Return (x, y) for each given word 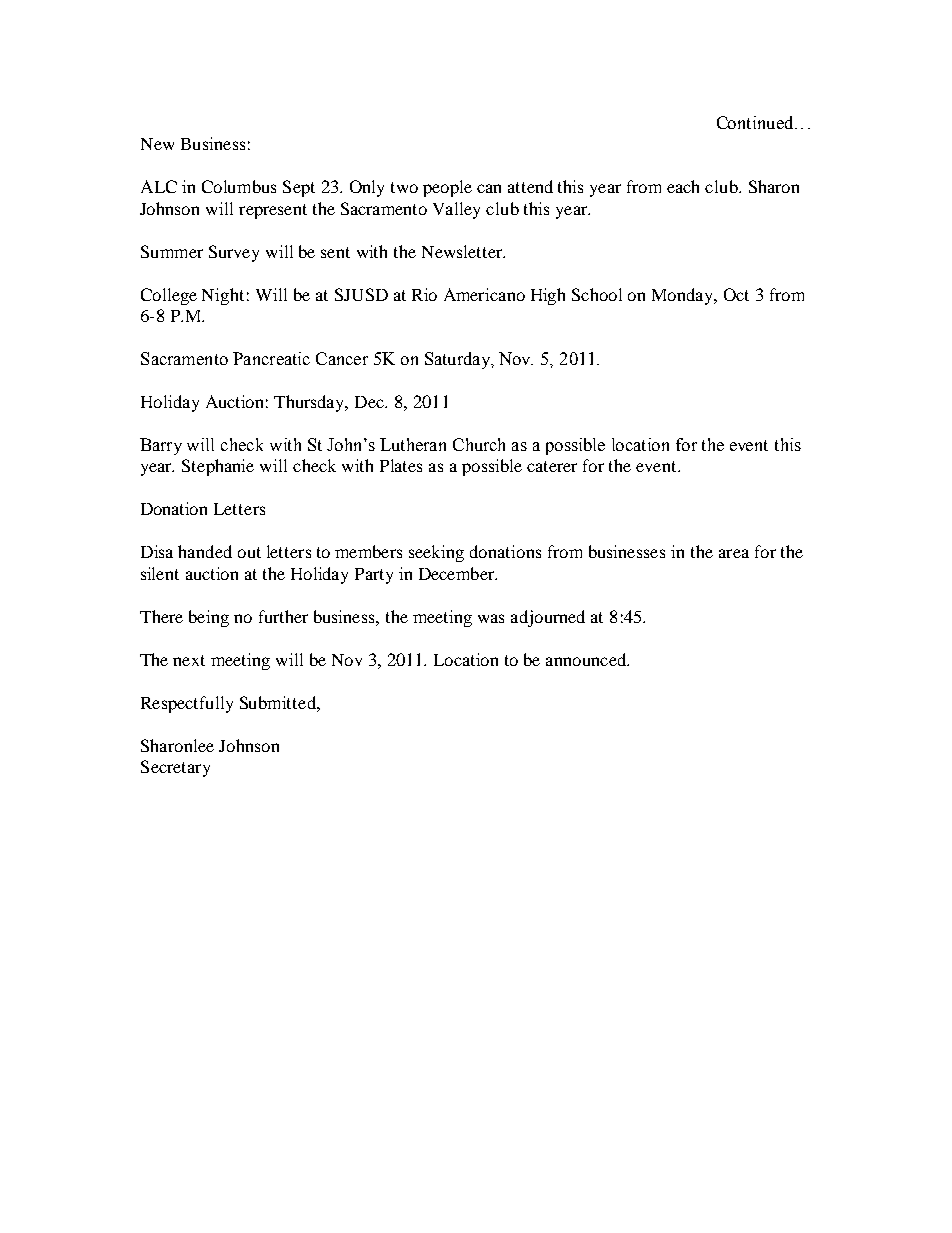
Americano (484, 294)
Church (479, 444)
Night (223, 296)
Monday (684, 296)
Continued (756, 122)
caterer (552, 466)
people (447, 188)
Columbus (239, 186)
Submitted (279, 702)
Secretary (175, 768)
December (458, 573)
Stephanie (218, 467)
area (734, 553)
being (209, 618)
